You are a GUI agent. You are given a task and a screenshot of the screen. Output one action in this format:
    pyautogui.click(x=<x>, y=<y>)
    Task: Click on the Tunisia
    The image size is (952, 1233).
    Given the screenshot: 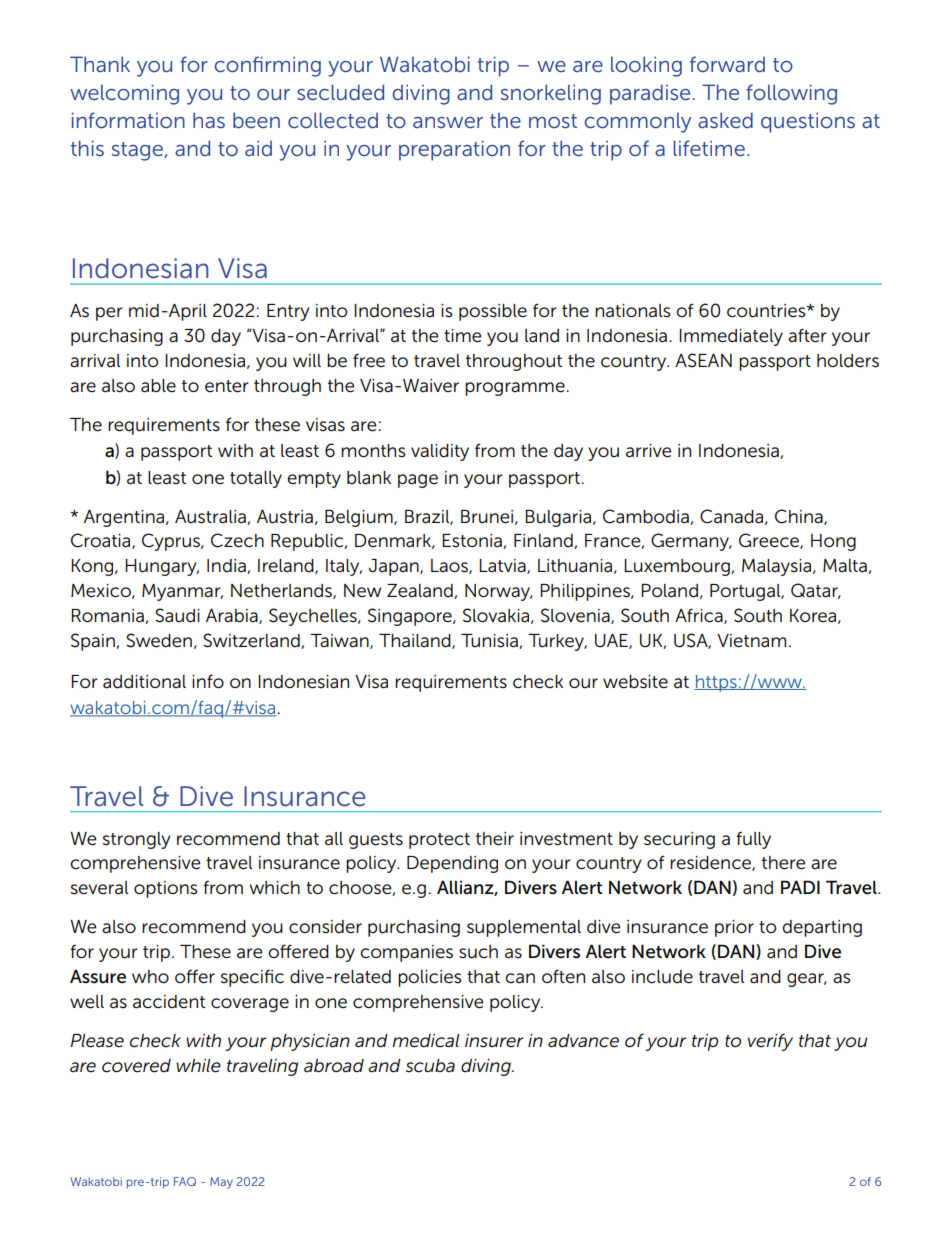 What is the action you would take?
    pyautogui.click(x=490, y=641)
